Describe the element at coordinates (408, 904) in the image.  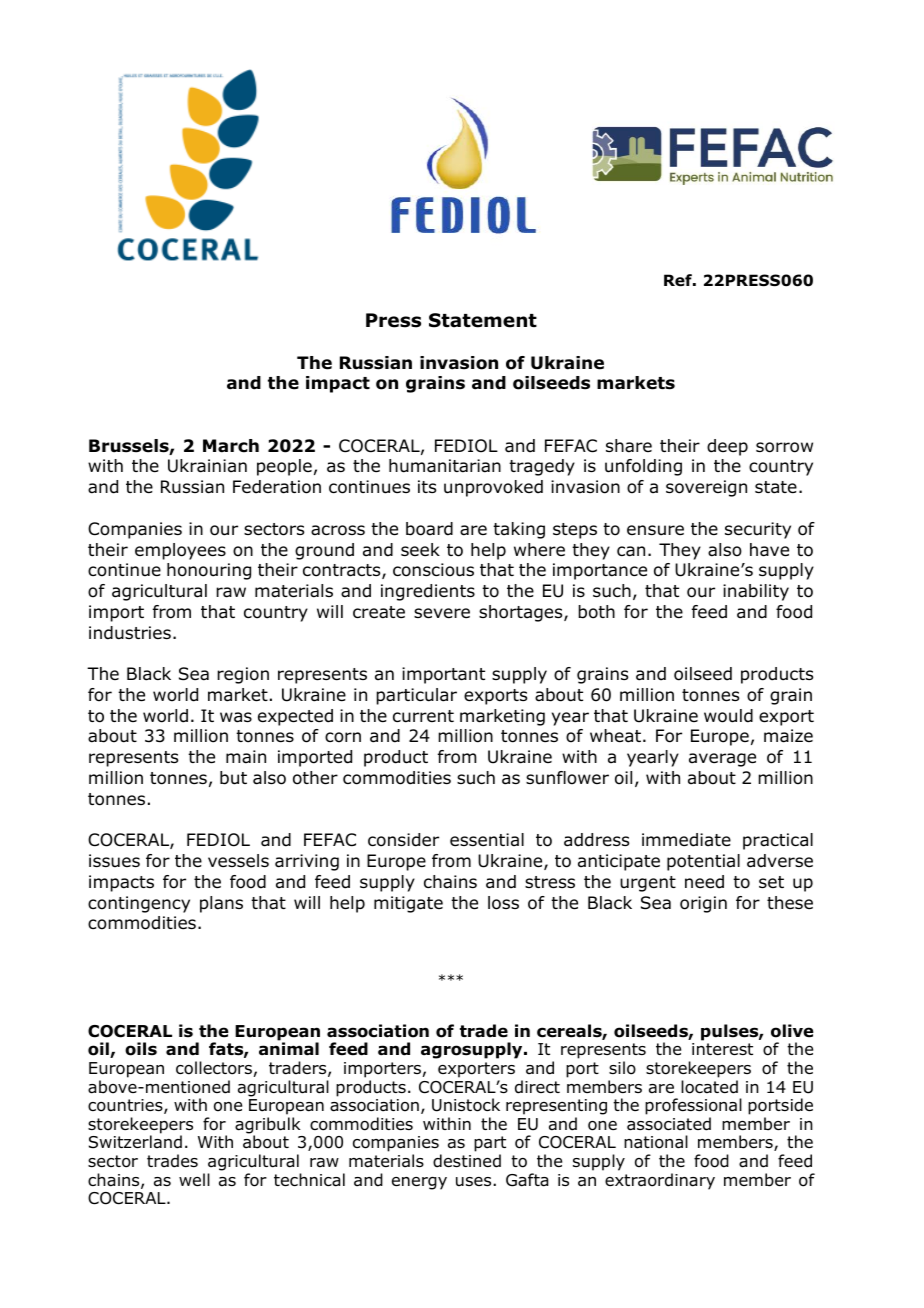
I see `mitigate` at that location.
